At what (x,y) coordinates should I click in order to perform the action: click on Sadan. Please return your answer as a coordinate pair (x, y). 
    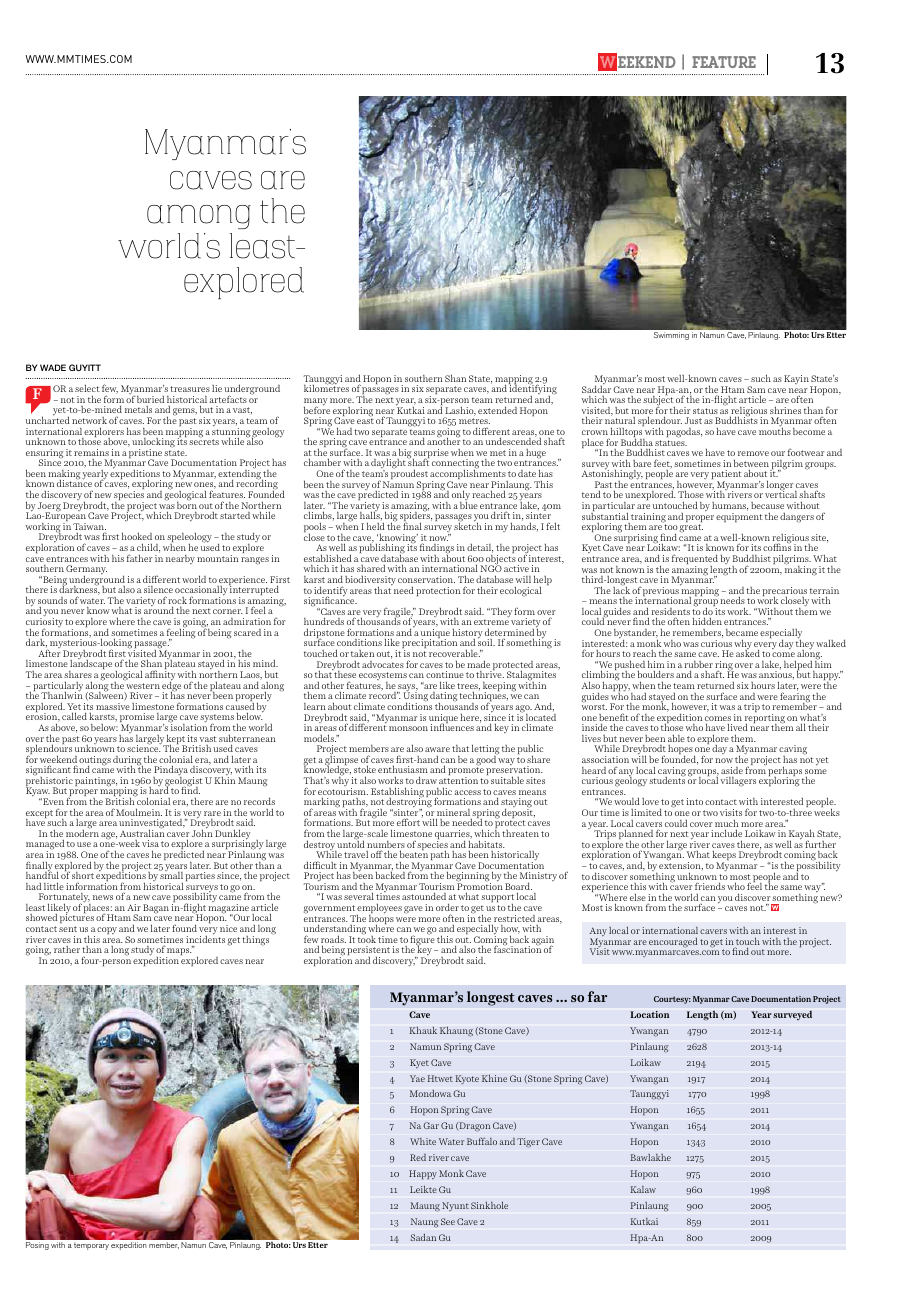
    Looking at the image, I should click on (423, 1237).
